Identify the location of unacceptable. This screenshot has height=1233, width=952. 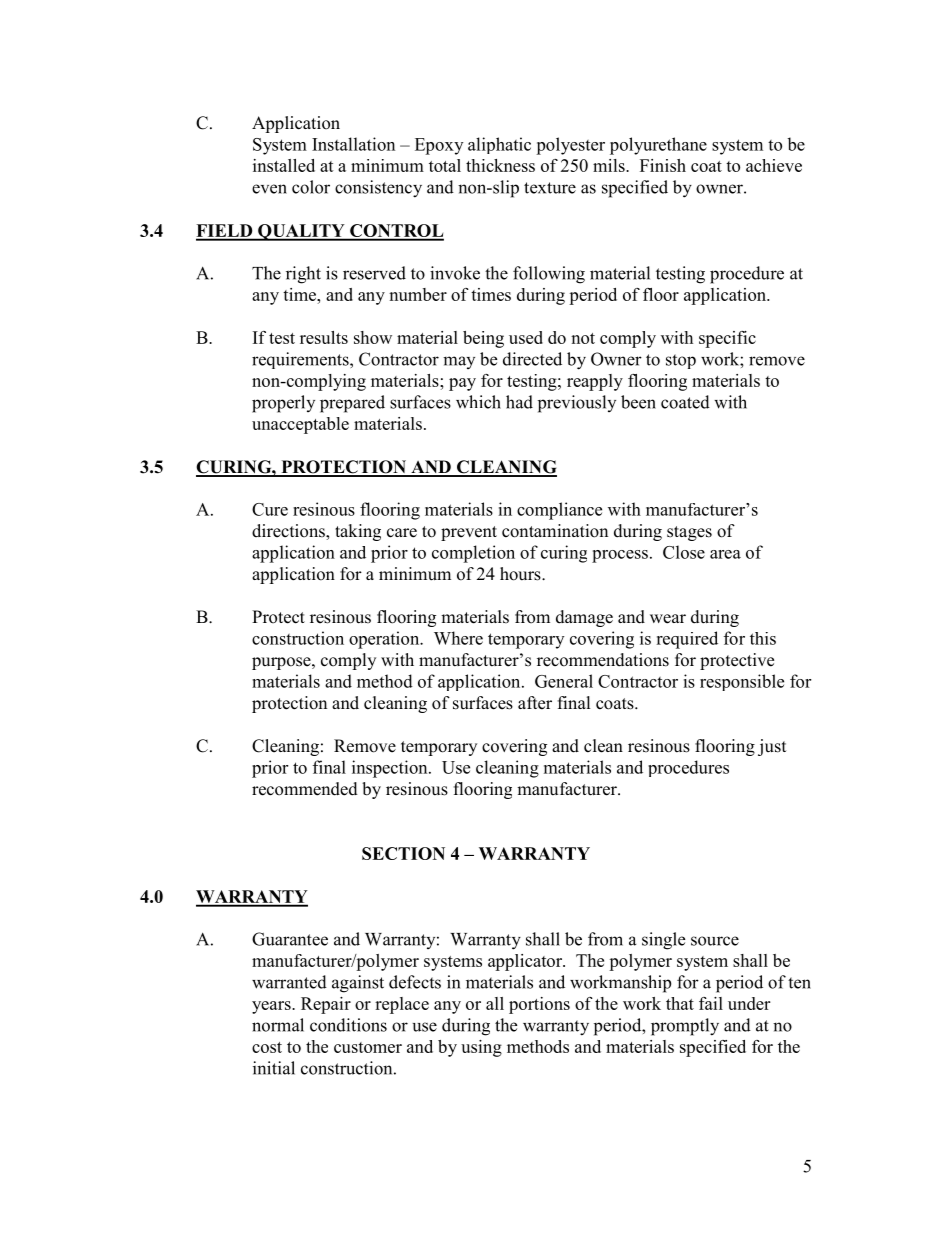
(300, 425).
